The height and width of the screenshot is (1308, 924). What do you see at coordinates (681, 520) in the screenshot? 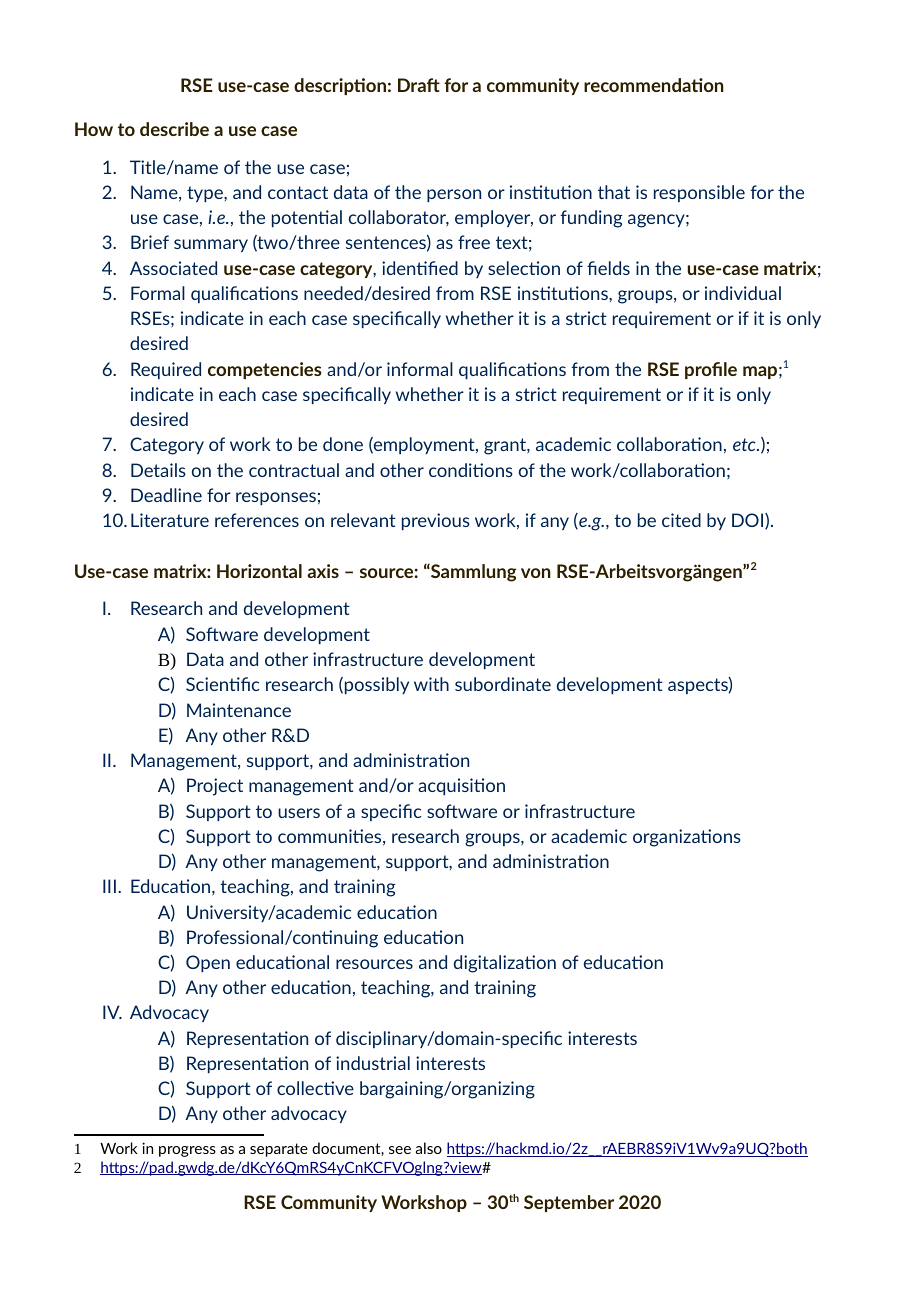
I see `cited` at bounding box center [681, 520].
